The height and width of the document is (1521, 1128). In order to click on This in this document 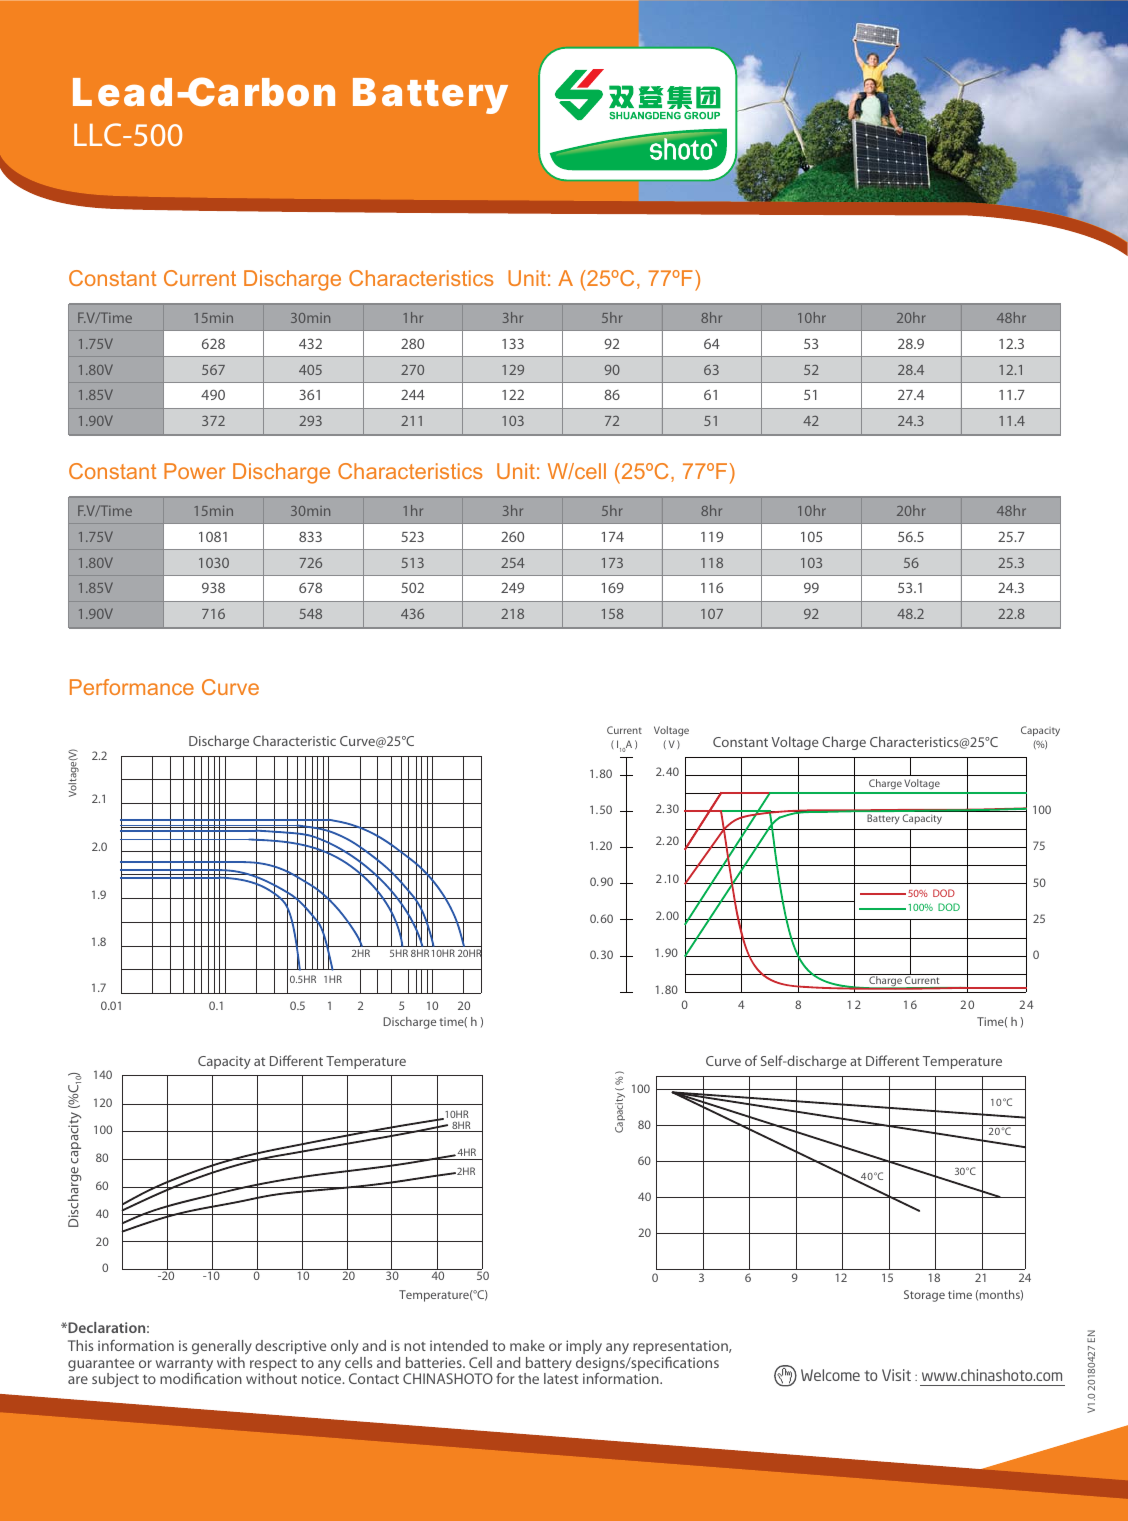, I will do `click(80, 1345)`.
